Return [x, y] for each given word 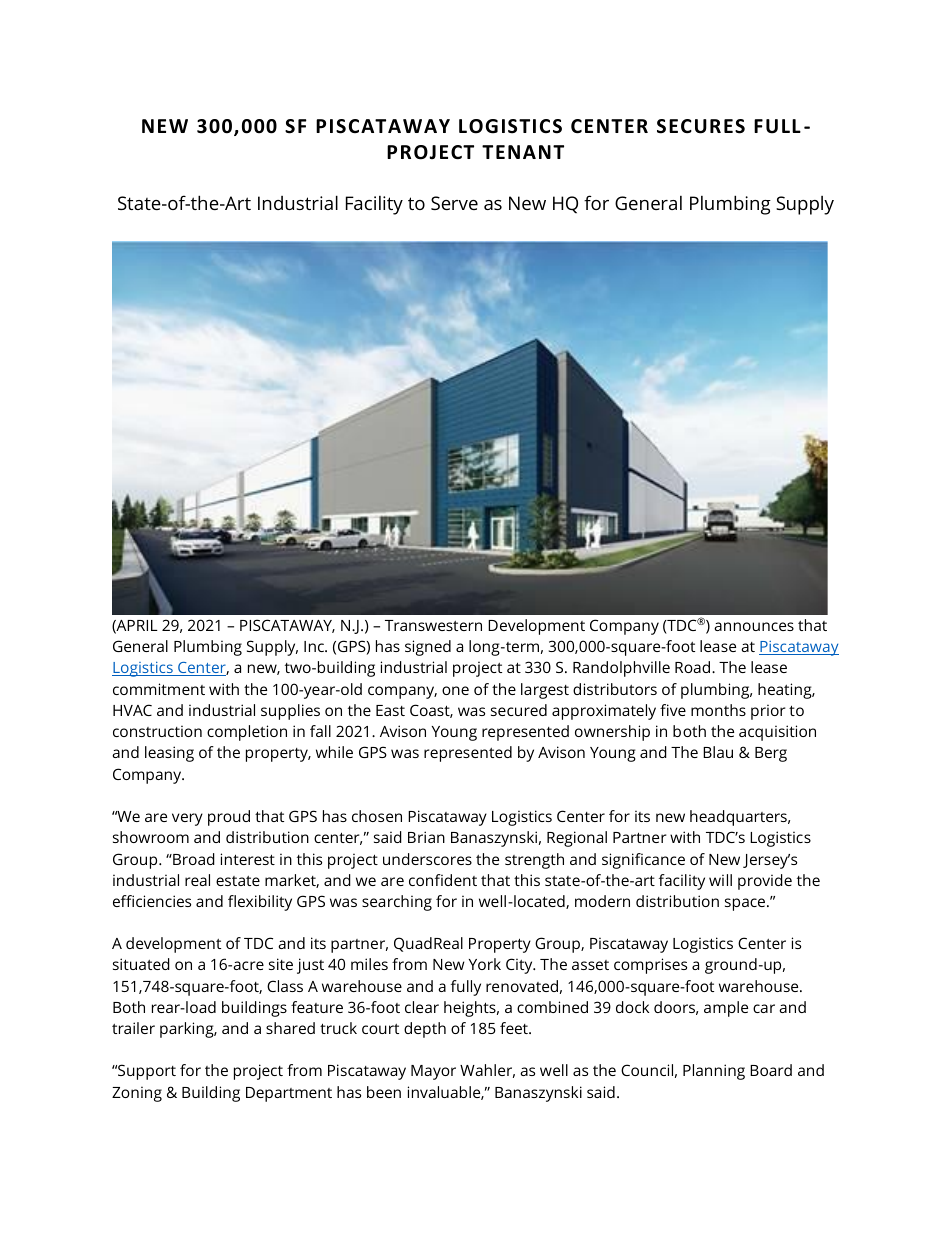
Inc [315, 646]
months [718, 710]
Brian [426, 837]
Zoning [137, 1094]
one [455, 690]
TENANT [523, 152]
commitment [159, 689]
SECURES [701, 126]
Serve [454, 203]
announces [754, 626]
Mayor [433, 1072]
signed [428, 648]
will [720, 880]
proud [229, 818]
